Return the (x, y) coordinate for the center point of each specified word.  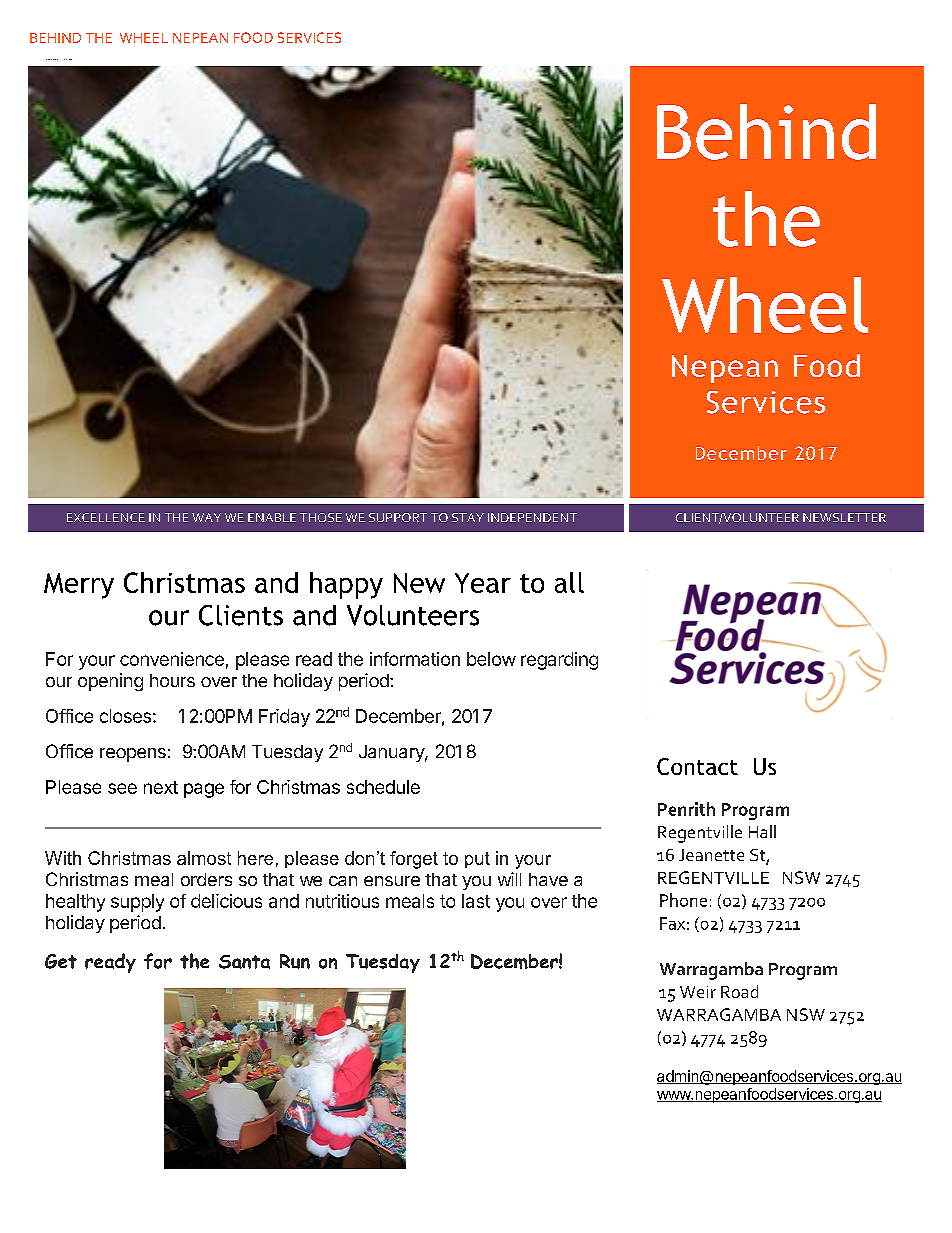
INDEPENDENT (532, 517)
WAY (206, 517)
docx (70, 59)
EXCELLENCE (106, 517)
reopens (133, 755)
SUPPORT (398, 517)
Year (483, 583)
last (476, 901)
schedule (383, 787)
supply (137, 903)
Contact (697, 766)
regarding (559, 661)
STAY (468, 517)
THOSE (321, 517)
